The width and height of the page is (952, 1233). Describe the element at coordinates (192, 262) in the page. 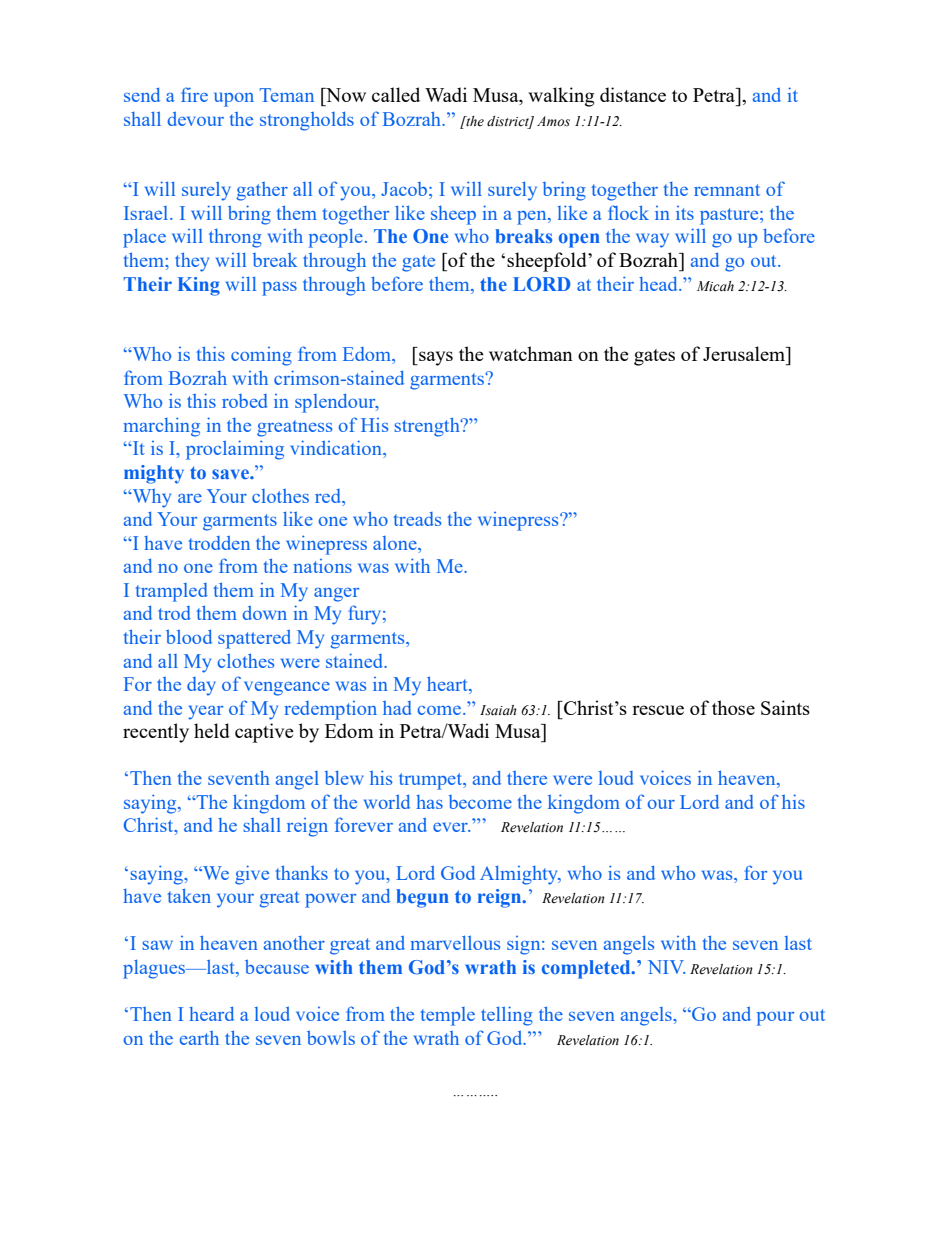

I see `they` at that location.
